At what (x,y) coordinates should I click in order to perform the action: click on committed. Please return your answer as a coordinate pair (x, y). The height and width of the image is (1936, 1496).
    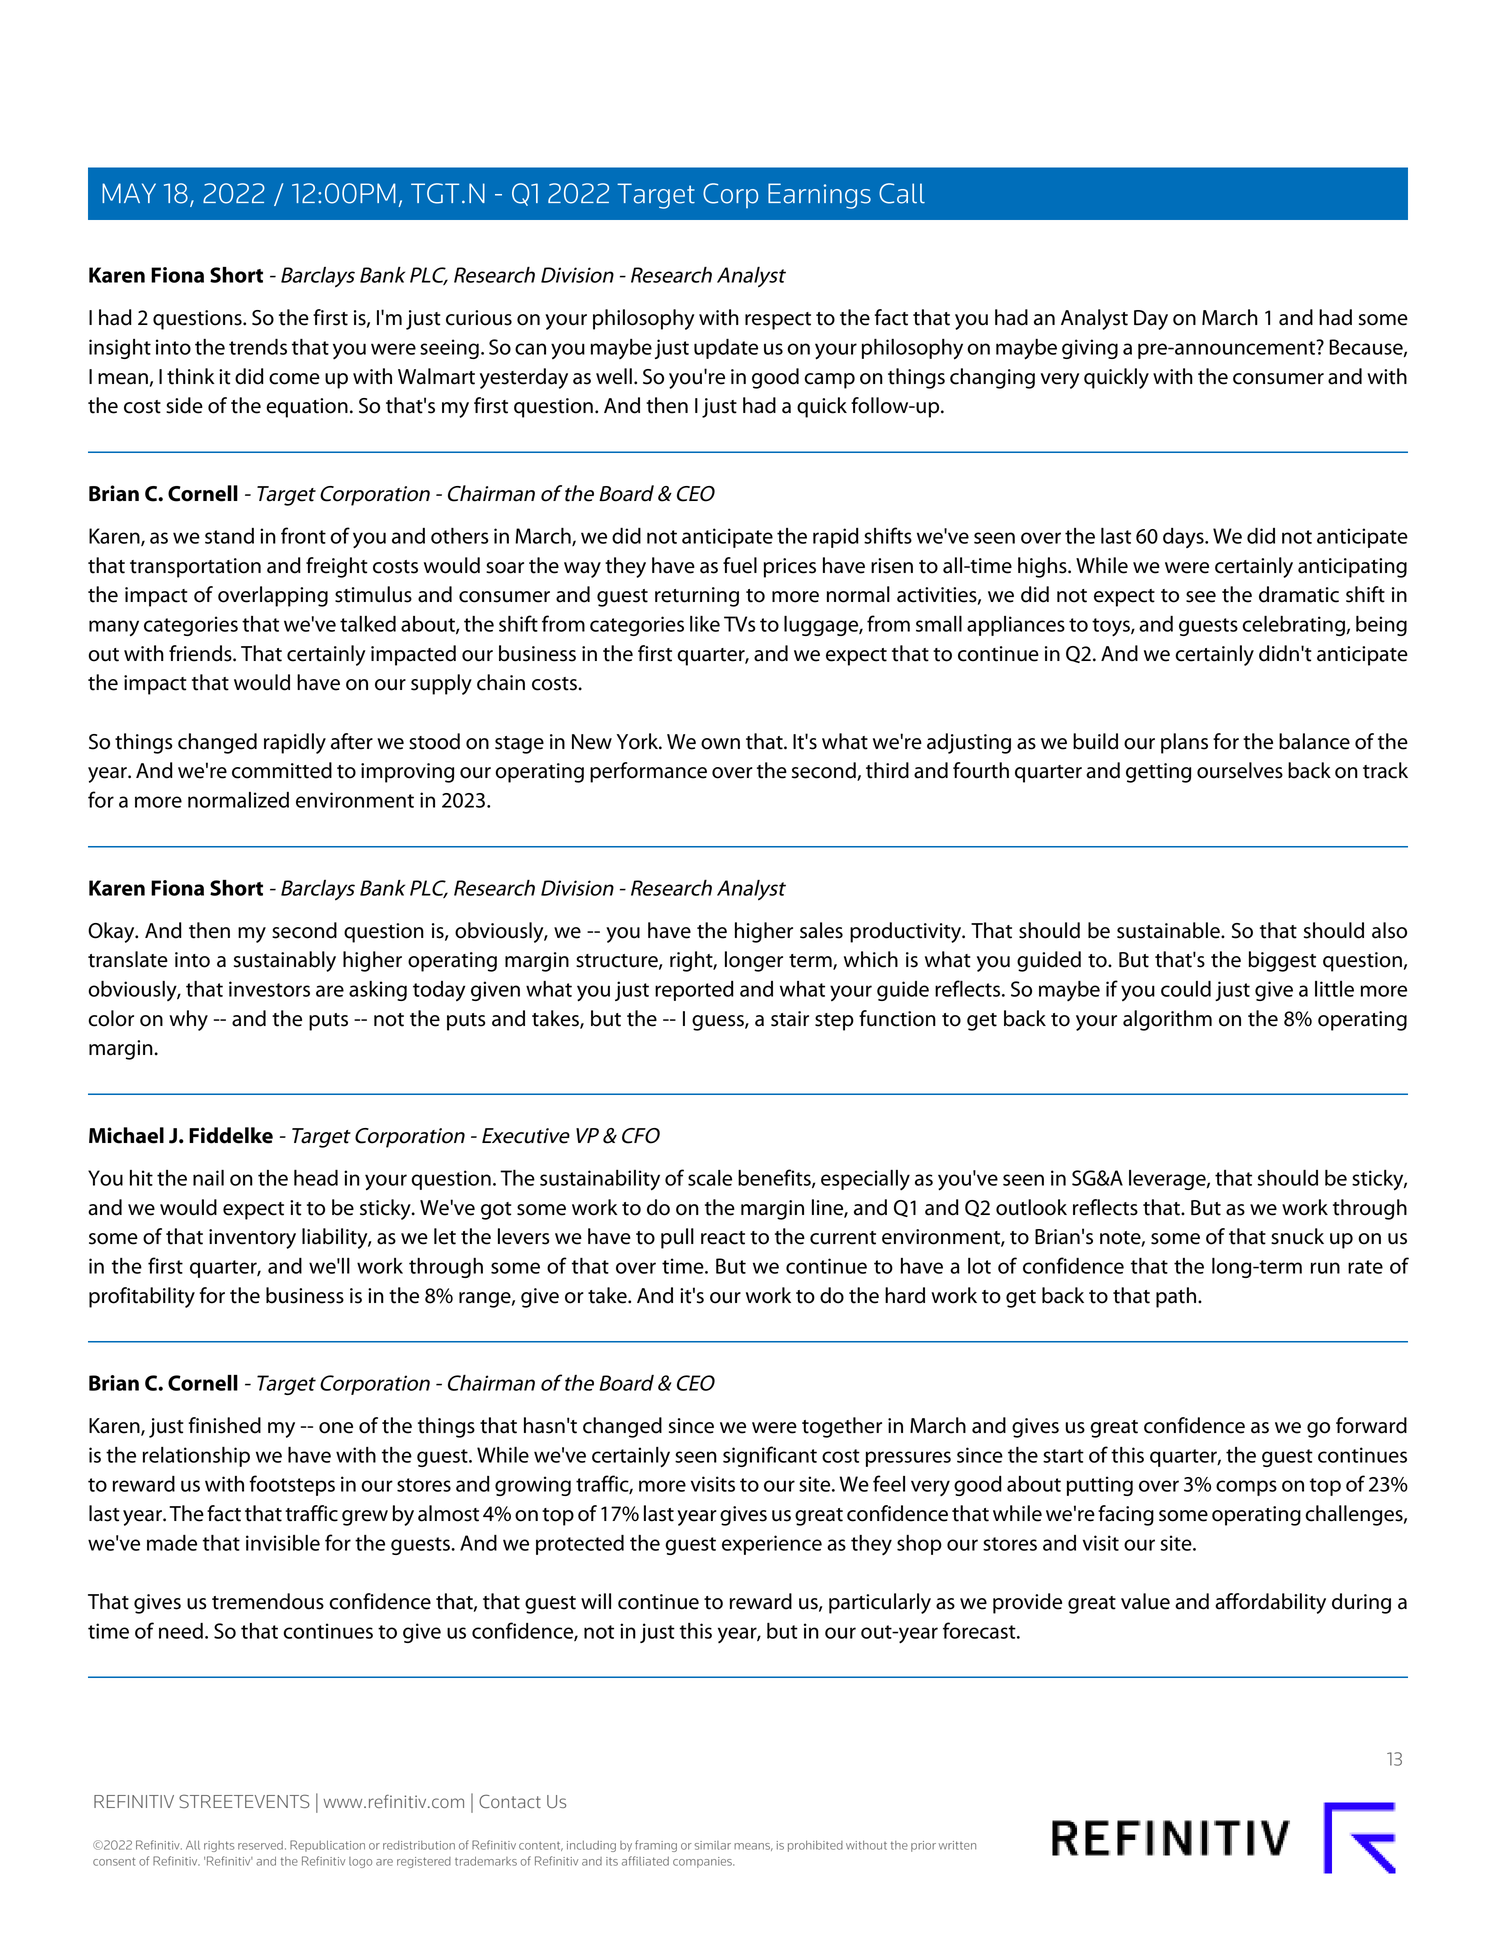
    Looking at the image, I should click on (282, 770).
